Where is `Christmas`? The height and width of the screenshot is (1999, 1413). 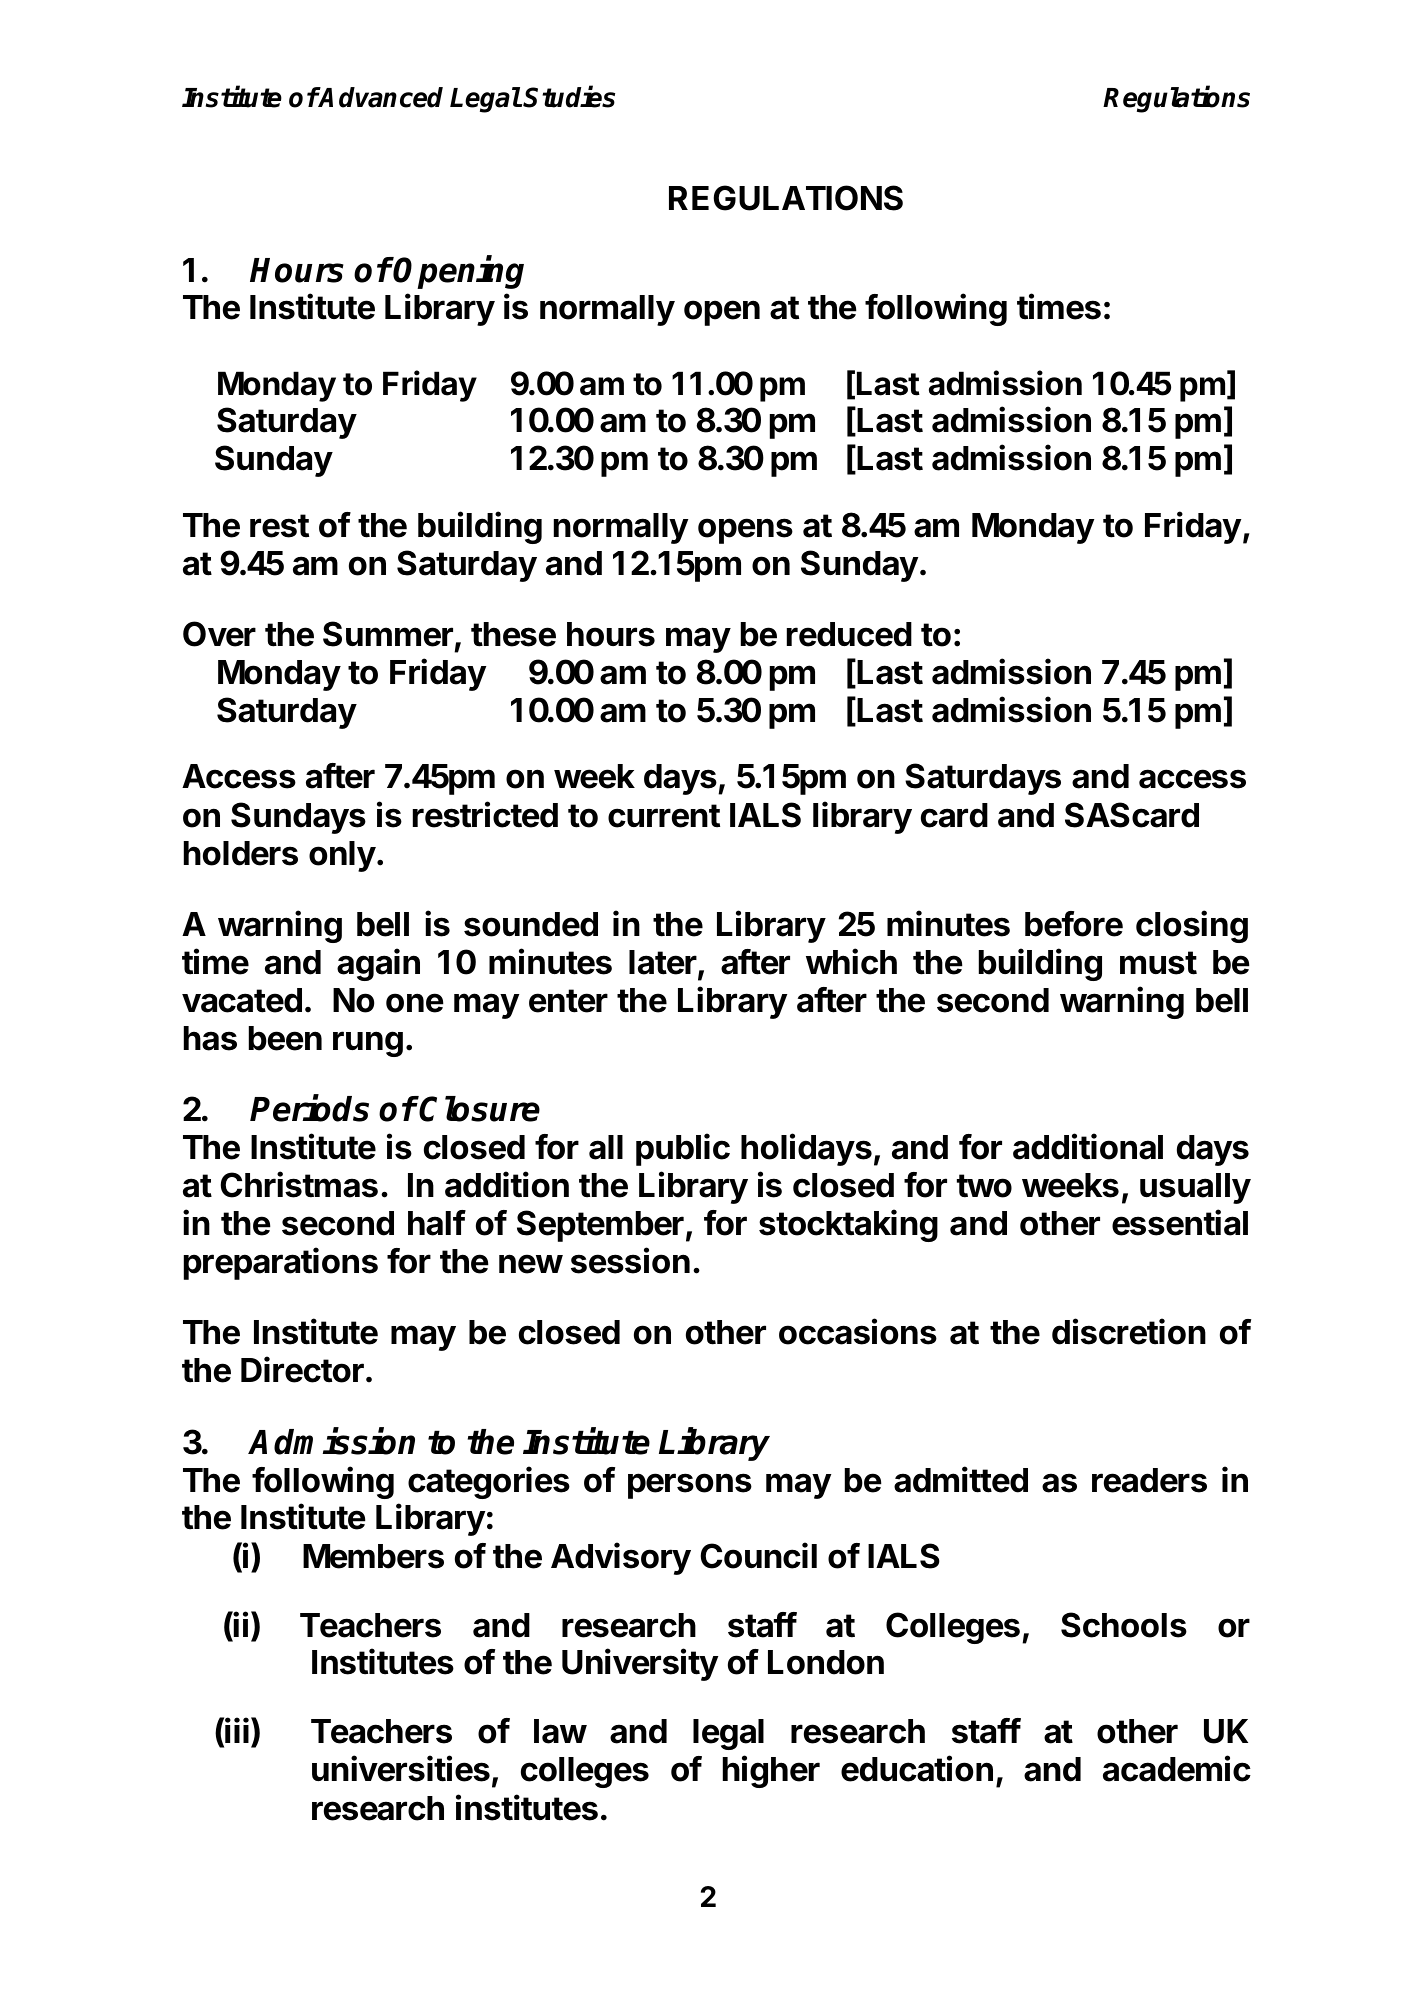 Christmas is located at coordinates (299, 1184).
